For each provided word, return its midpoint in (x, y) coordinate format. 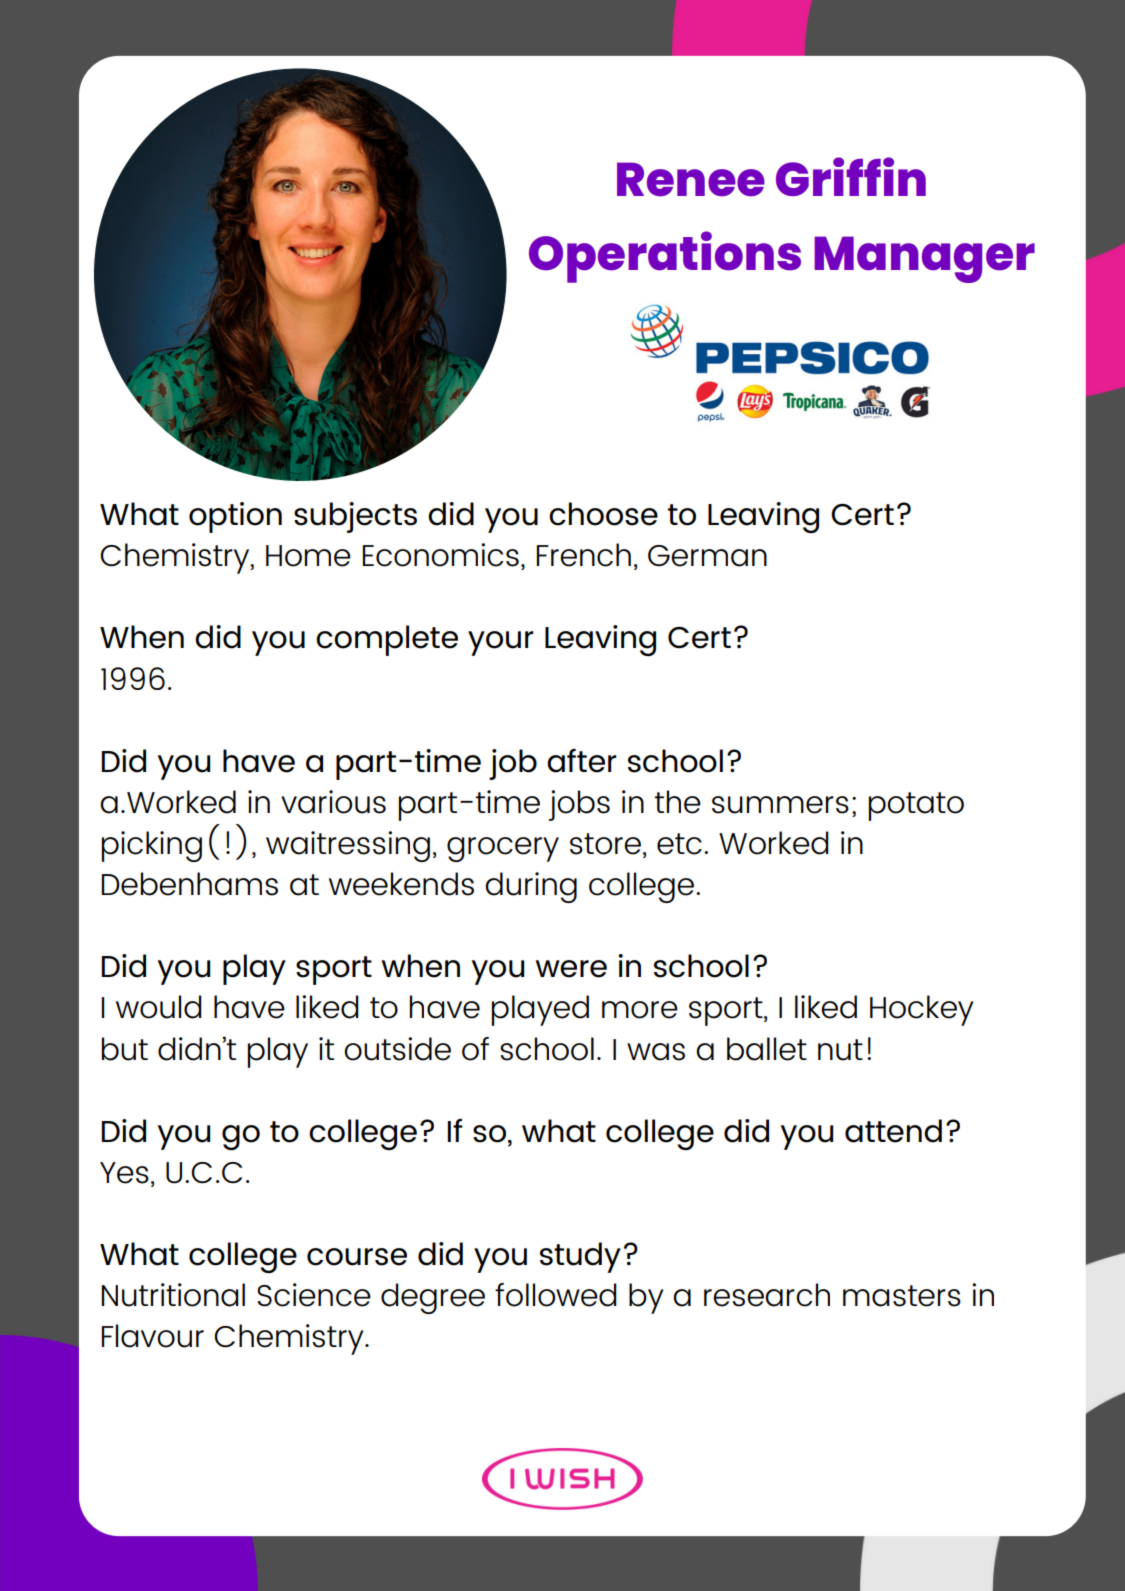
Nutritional (173, 1295)
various (333, 802)
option (235, 517)
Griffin (851, 176)
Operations (665, 257)
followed (556, 1295)
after (582, 761)
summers (780, 805)
